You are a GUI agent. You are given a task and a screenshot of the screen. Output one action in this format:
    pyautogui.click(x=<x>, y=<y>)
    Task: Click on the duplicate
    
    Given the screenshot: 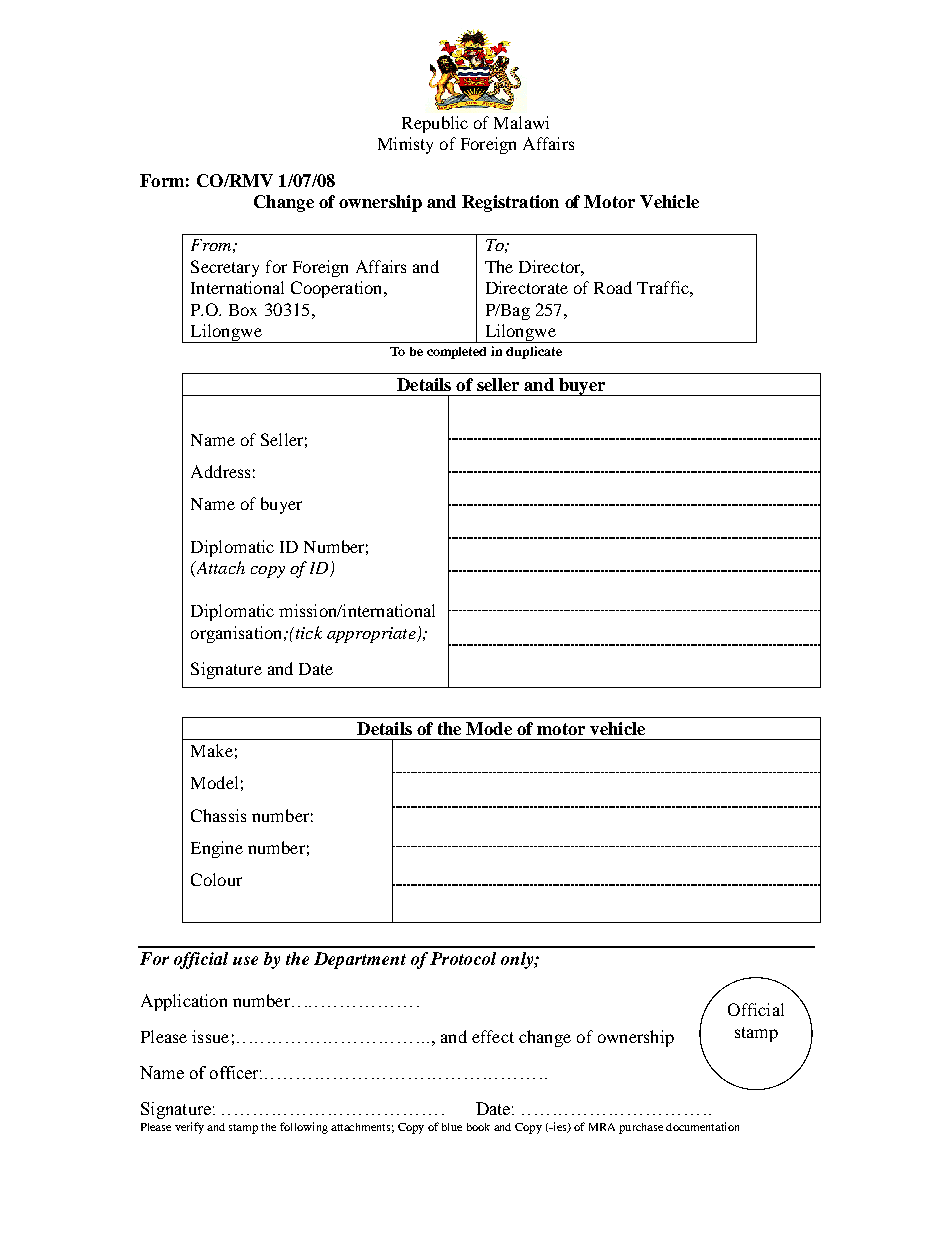 What is the action you would take?
    pyautogui.click(x=534, y=352)
